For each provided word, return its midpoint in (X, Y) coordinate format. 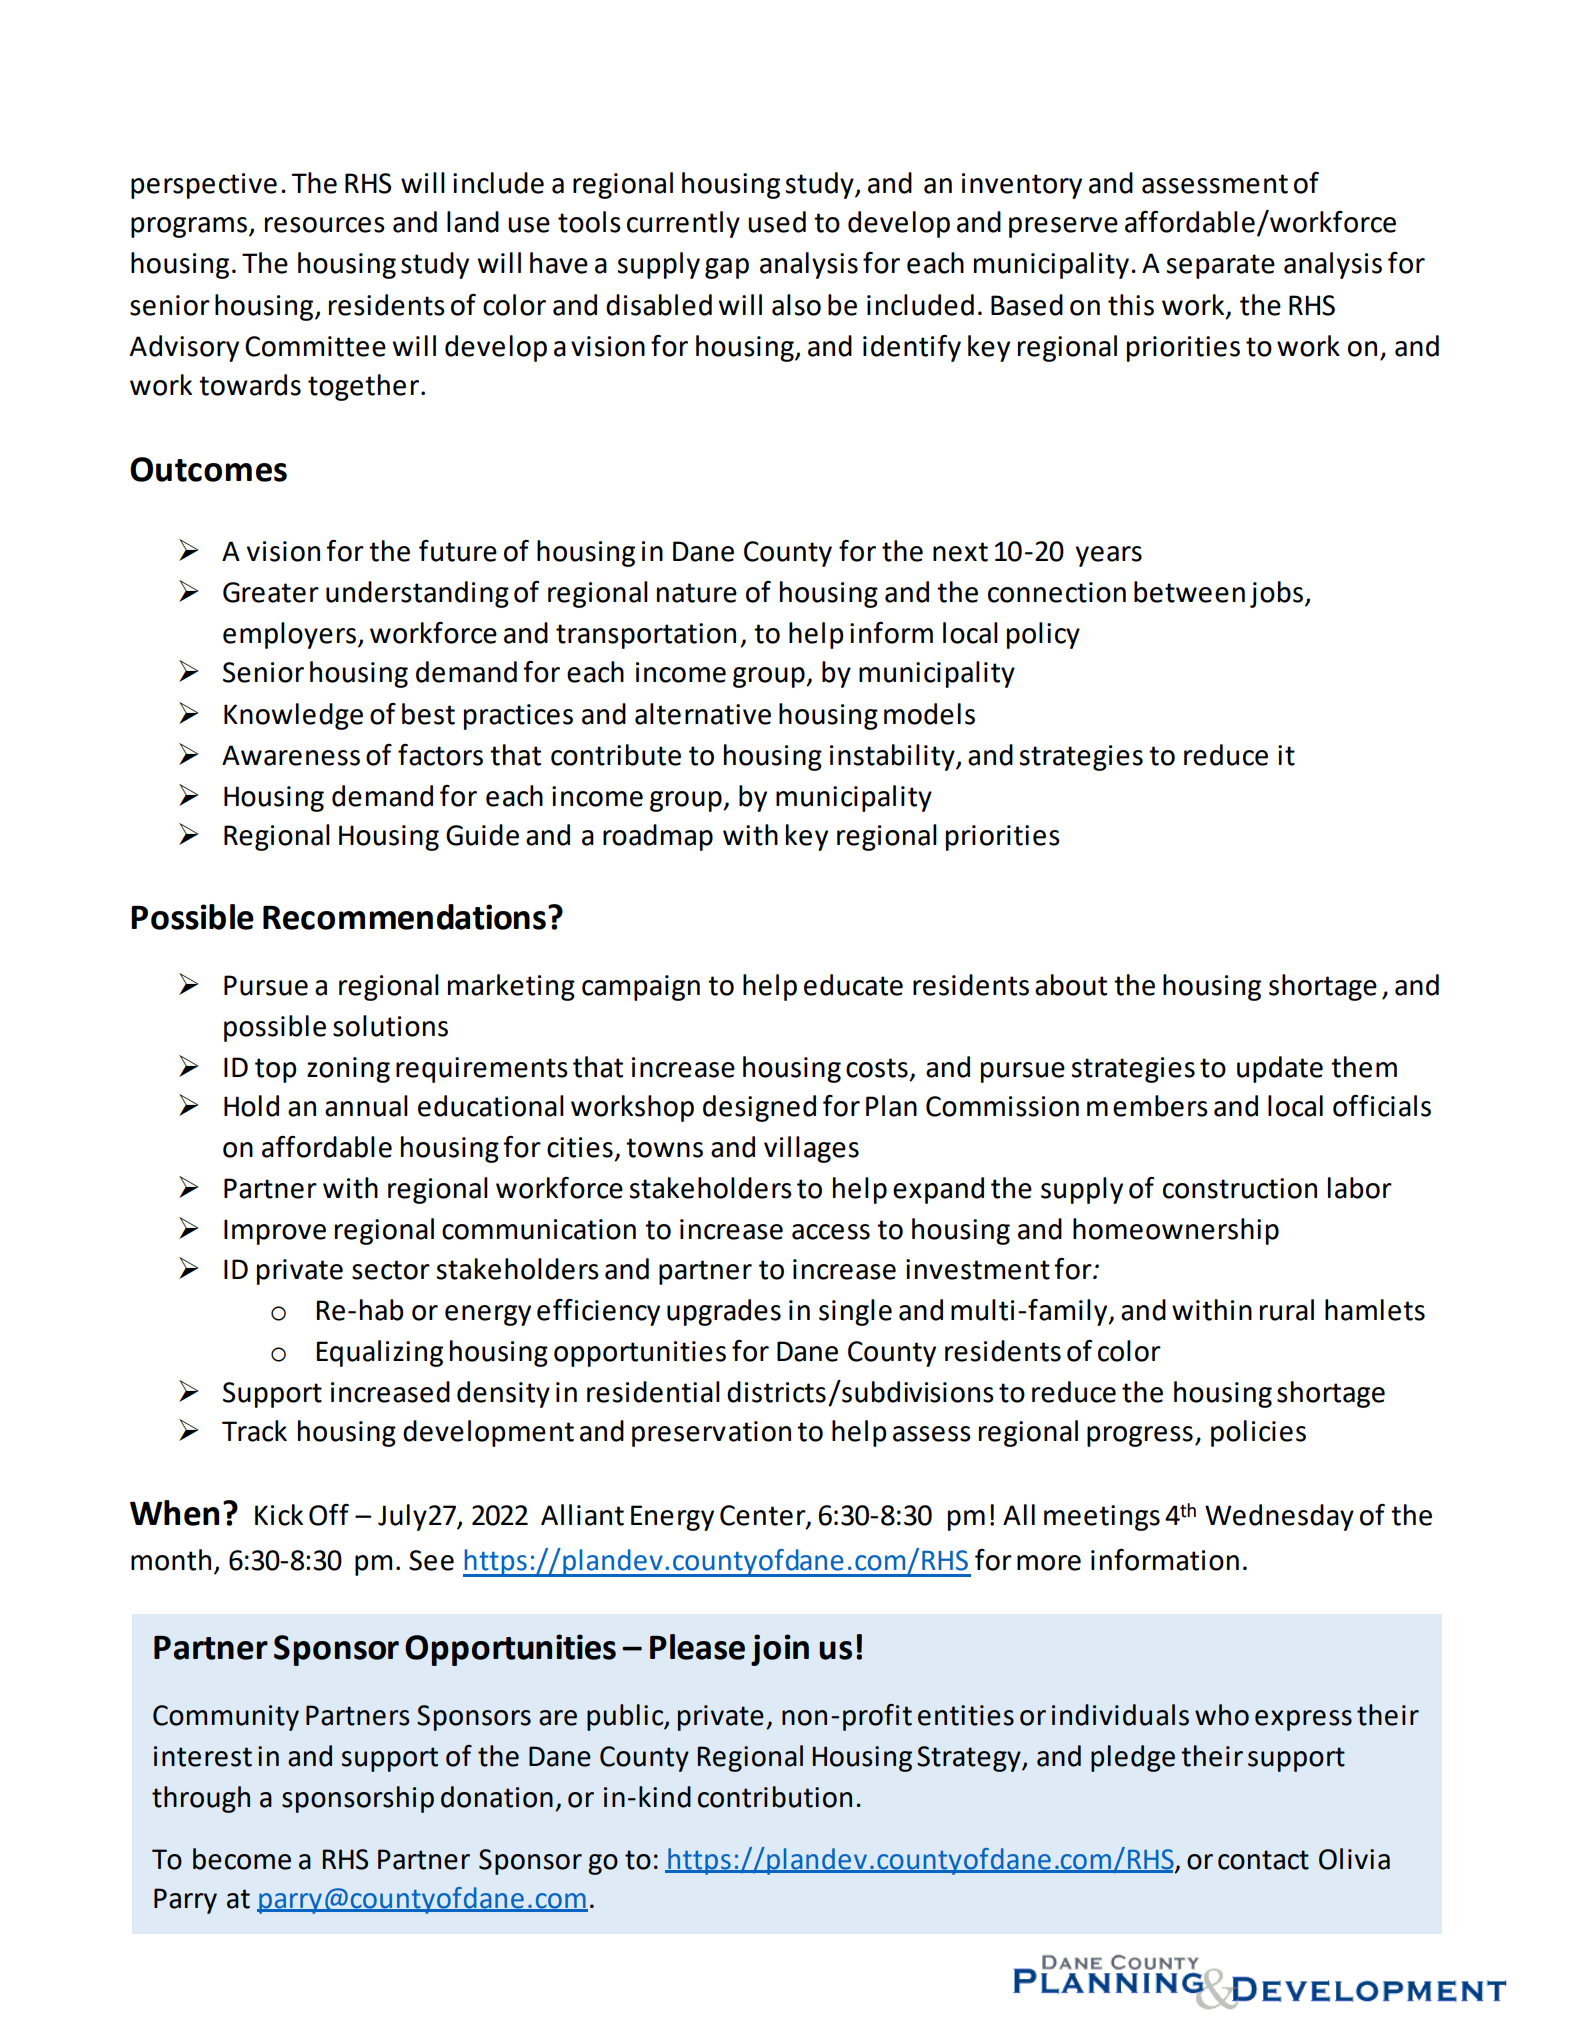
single (855, 1312)
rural (1287, 1310)
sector (391, 1270)
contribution (775, 1797)
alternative (703, 714)
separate (1221, 266)
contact (1263, 1860)
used (777, 222)
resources (325, 225)
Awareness (291, 755)
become (242, 1859)
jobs (1276, 594)
